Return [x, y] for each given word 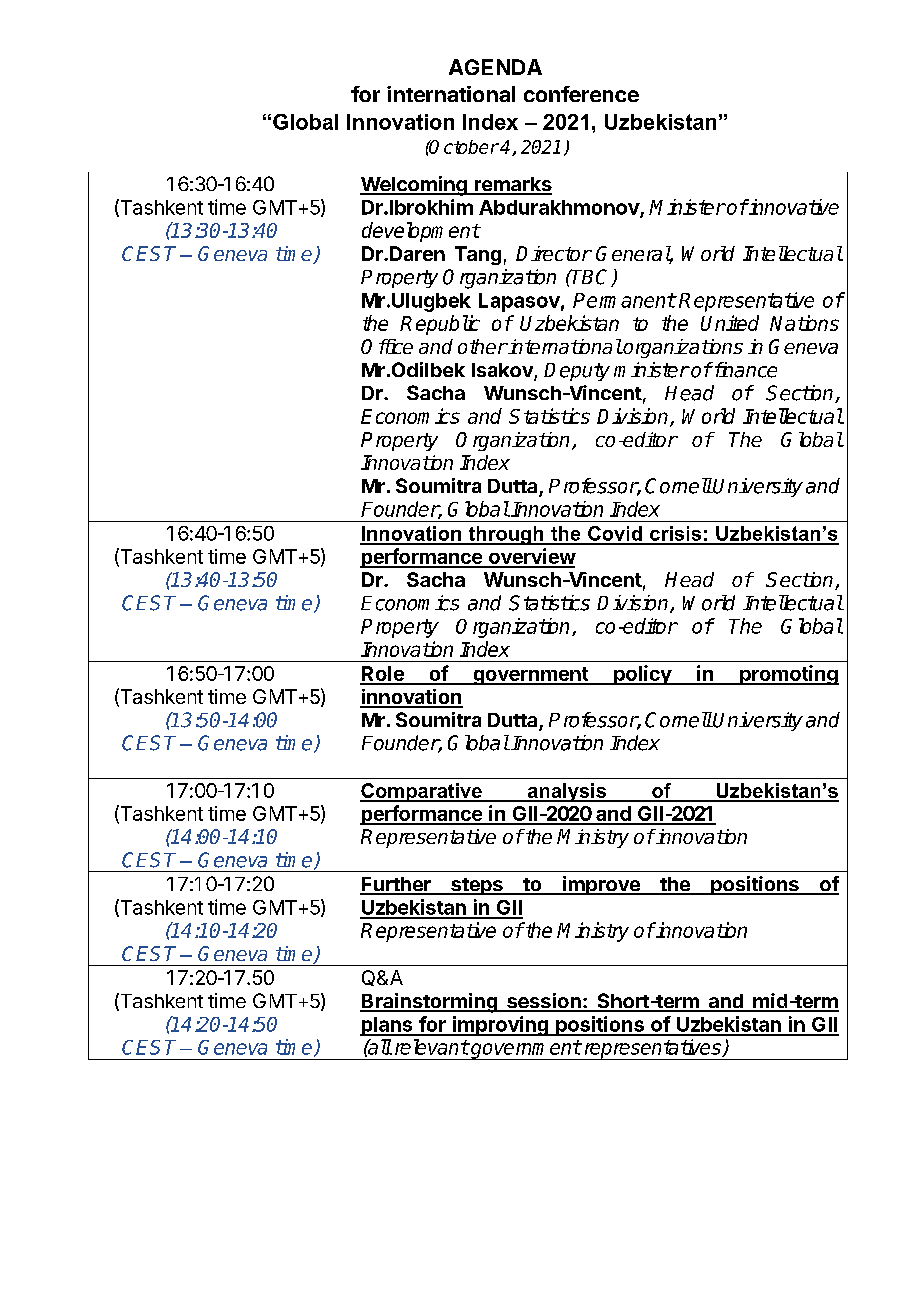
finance [744, 370]
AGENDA [495, 67]
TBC [591, 278]
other [482, 346]
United [730, 323]
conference [581, 94]
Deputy [577, 372]
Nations [804, 323]
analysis [566, 792]
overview [531, 557]
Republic [440, 325]
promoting [788, 675]
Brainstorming [429, 1003]
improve [601, 885]
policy [642, 675]
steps [477, 886]
